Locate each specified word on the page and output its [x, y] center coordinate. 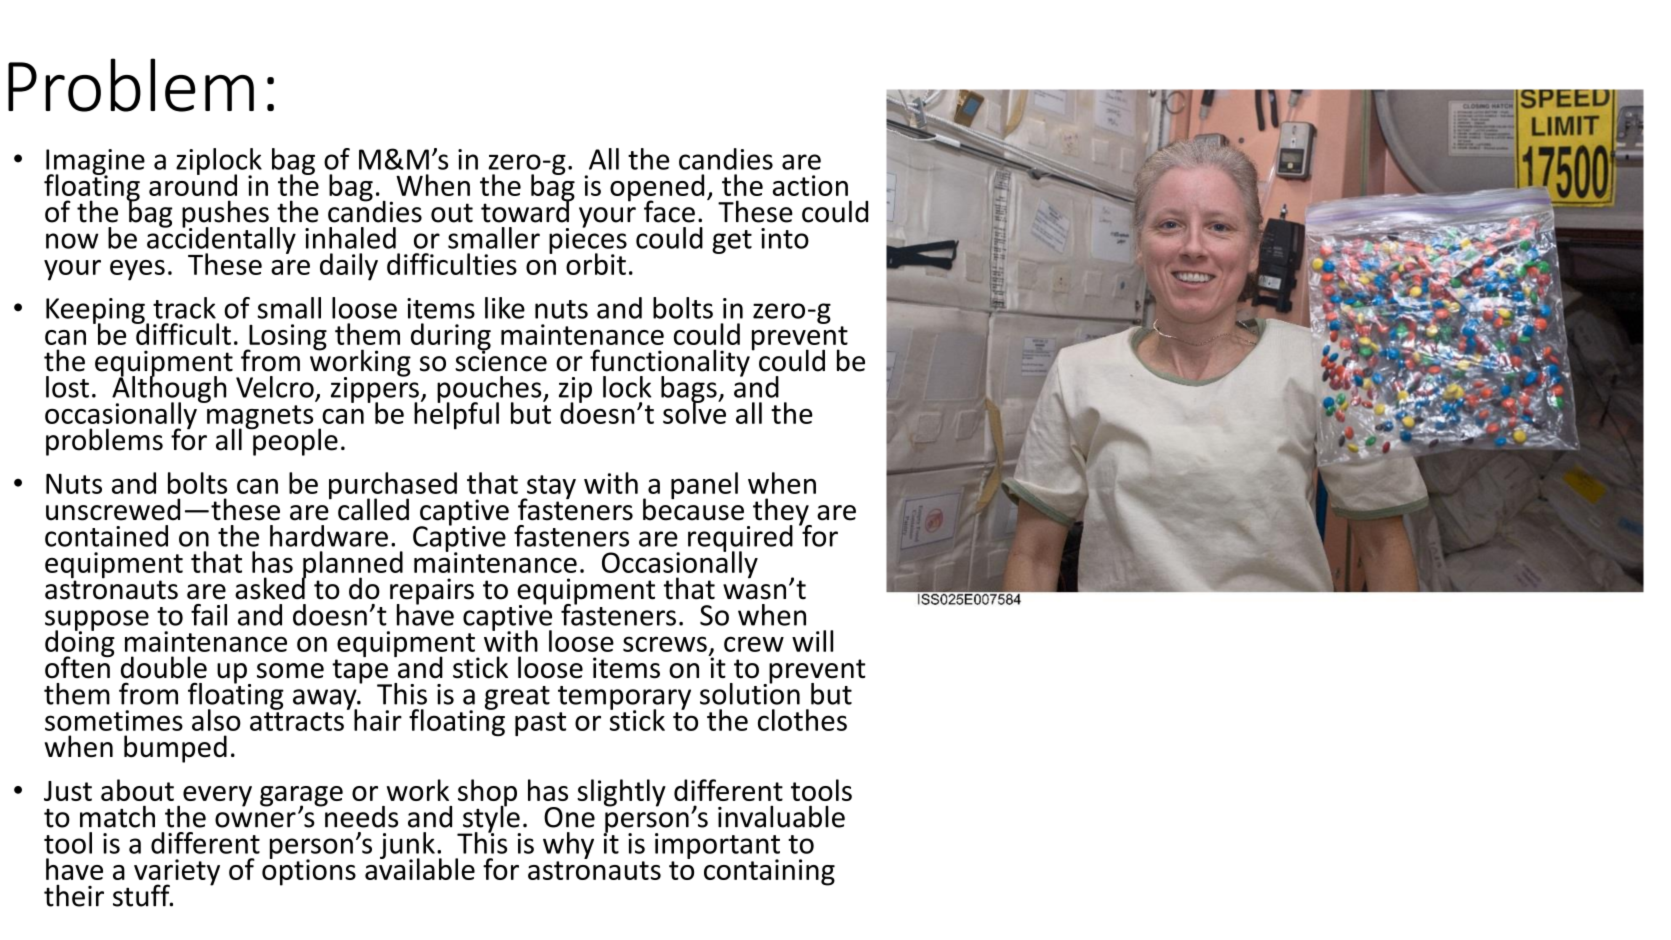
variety [177, 873]
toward [526, 210]
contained [106, 536]
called [373, 509]
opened [657, 189]
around [193, 184]
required [740, 539]
